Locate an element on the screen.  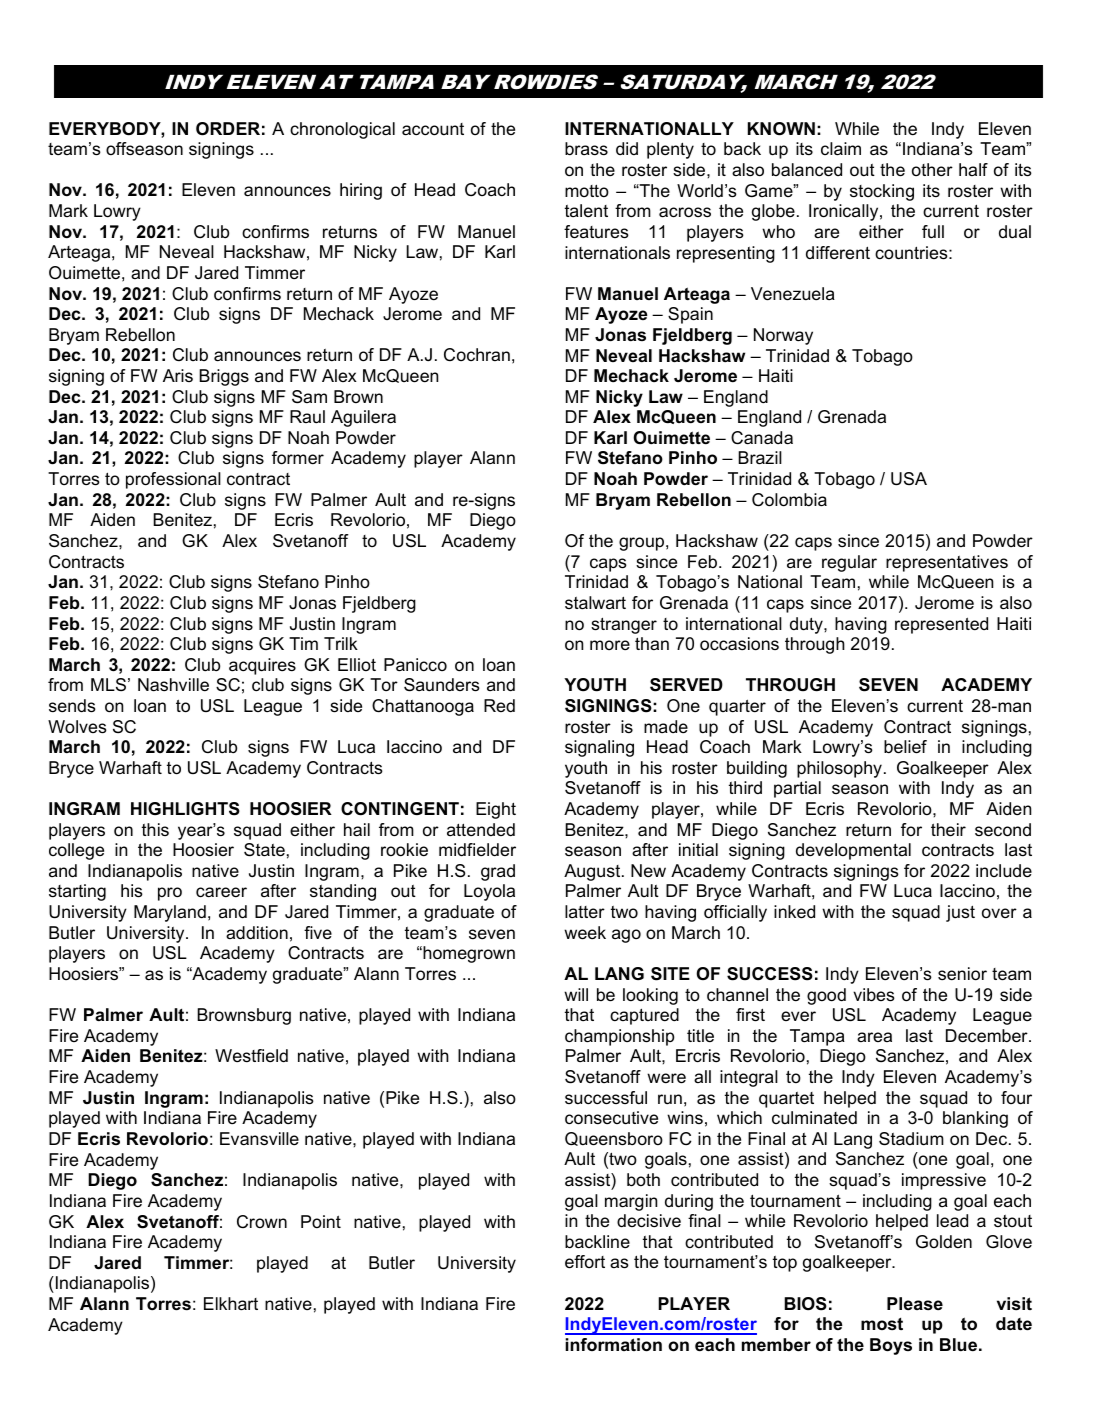
area is located at coordinates (874, 1037).
